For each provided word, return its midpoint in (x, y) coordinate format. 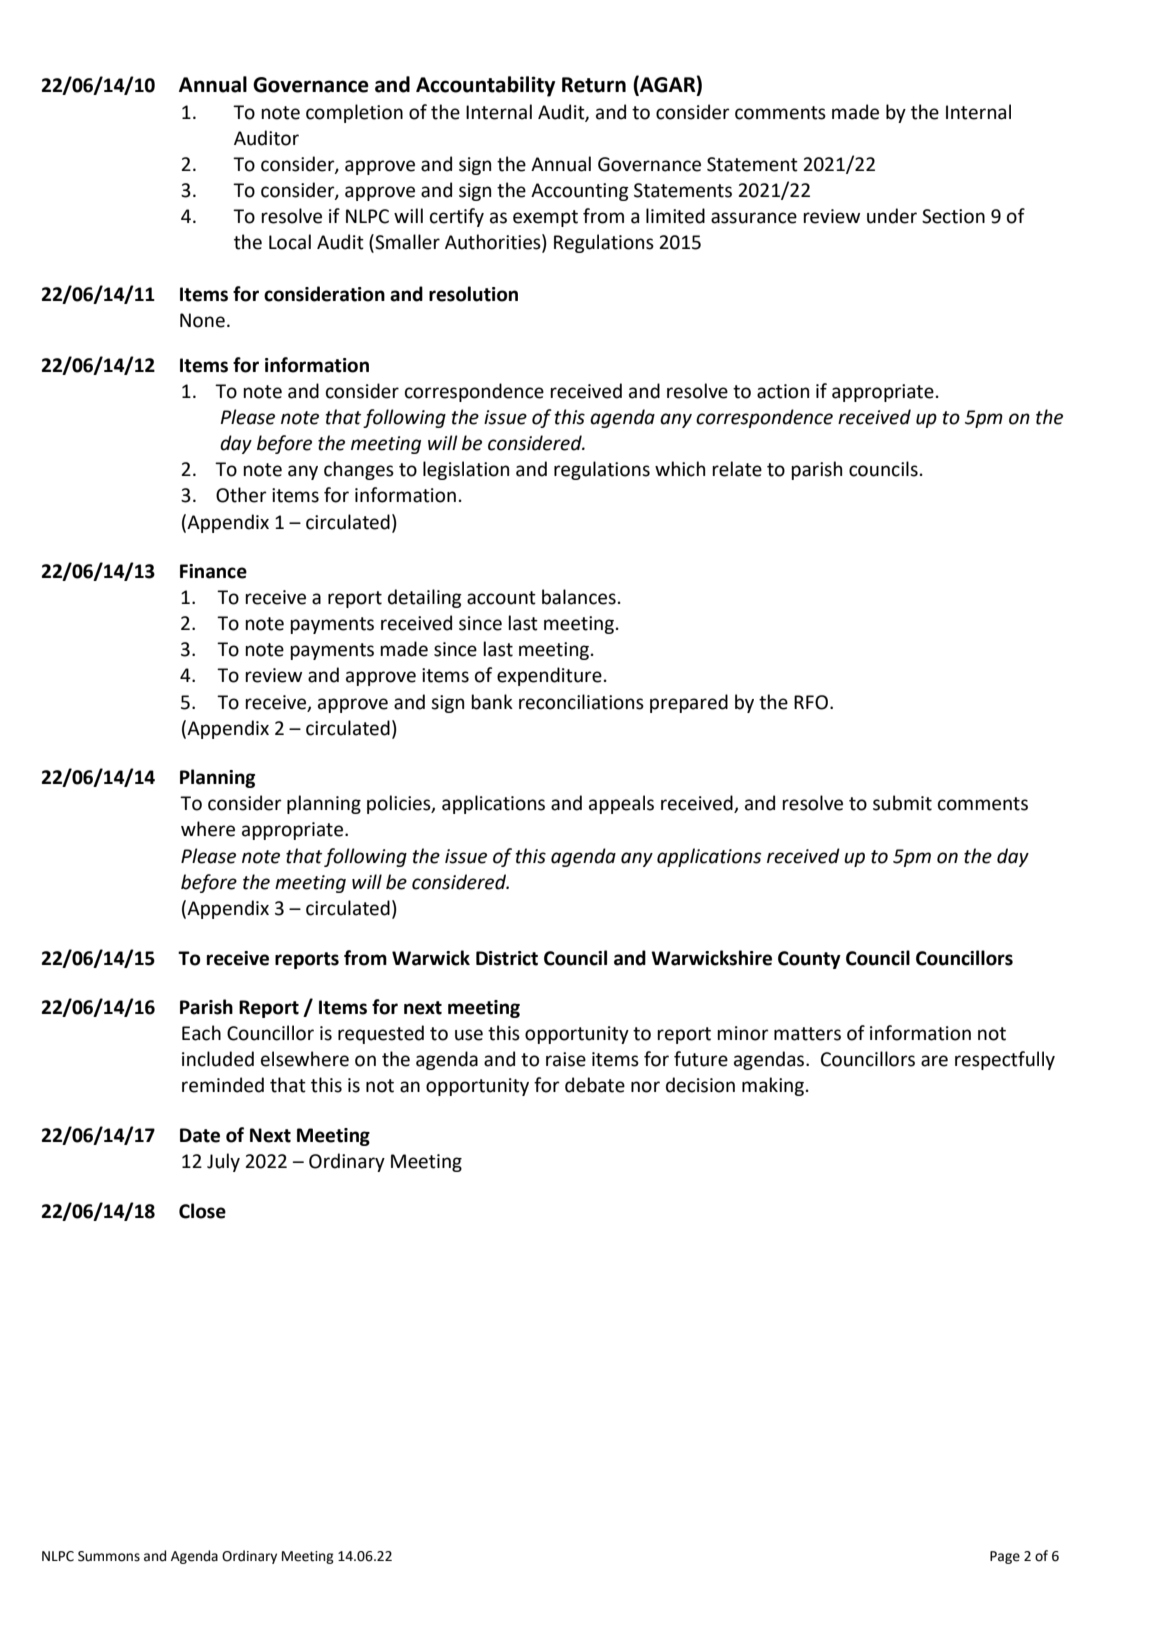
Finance (213, 571)
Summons (109, 1556)
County (809, 960)
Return (594, 85)
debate (595, 1085)
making (773, 1086)
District (507, 958)
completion (354, 113)
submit (902, 803)
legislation (466, 470)
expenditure (549, 676)
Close (202, 1211)
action (783, 391)
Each (201, 1033)
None (202, 320)
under (892, 216)
